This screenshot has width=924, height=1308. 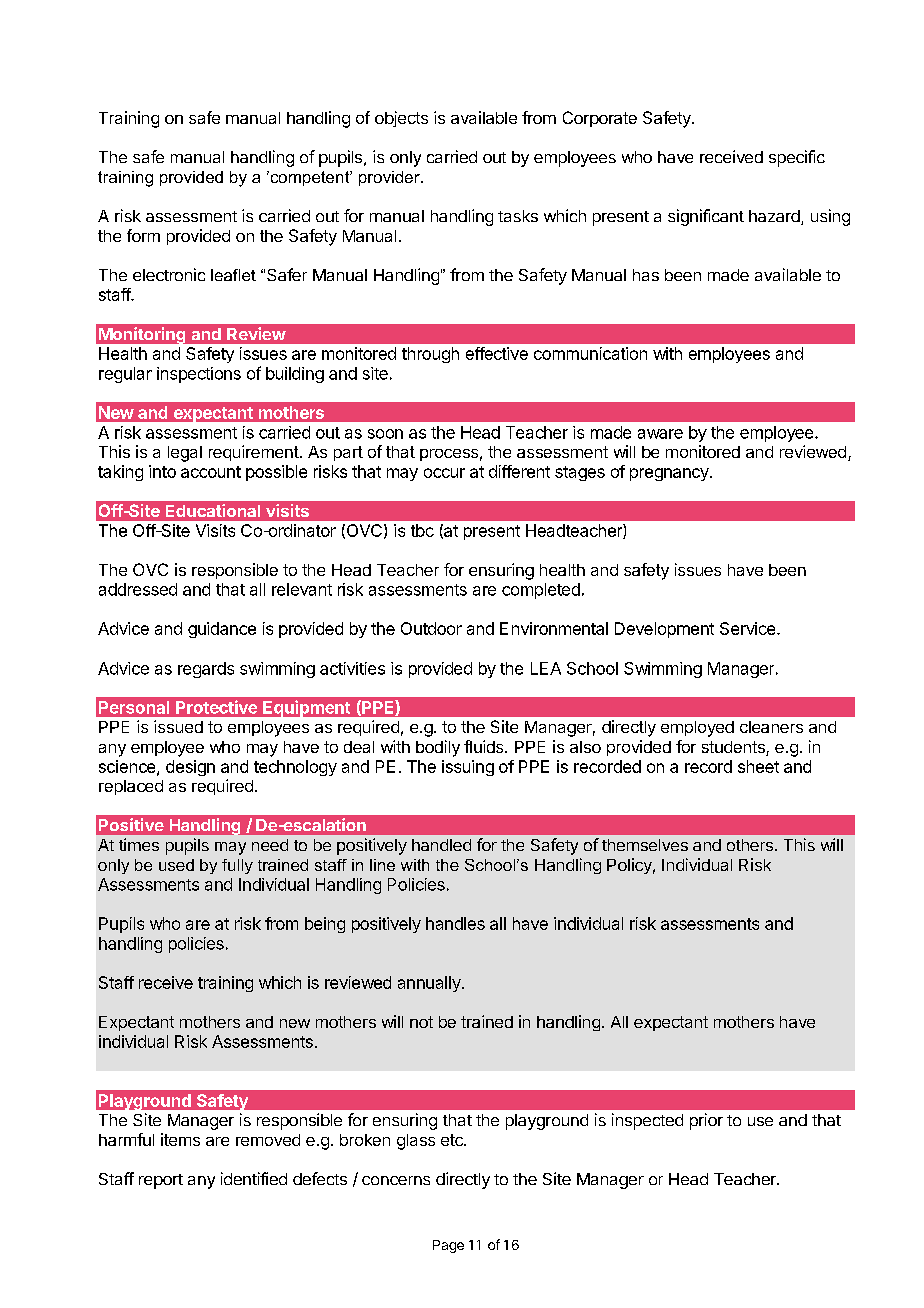 I want to click on report, so click(x=161, y=1181).
